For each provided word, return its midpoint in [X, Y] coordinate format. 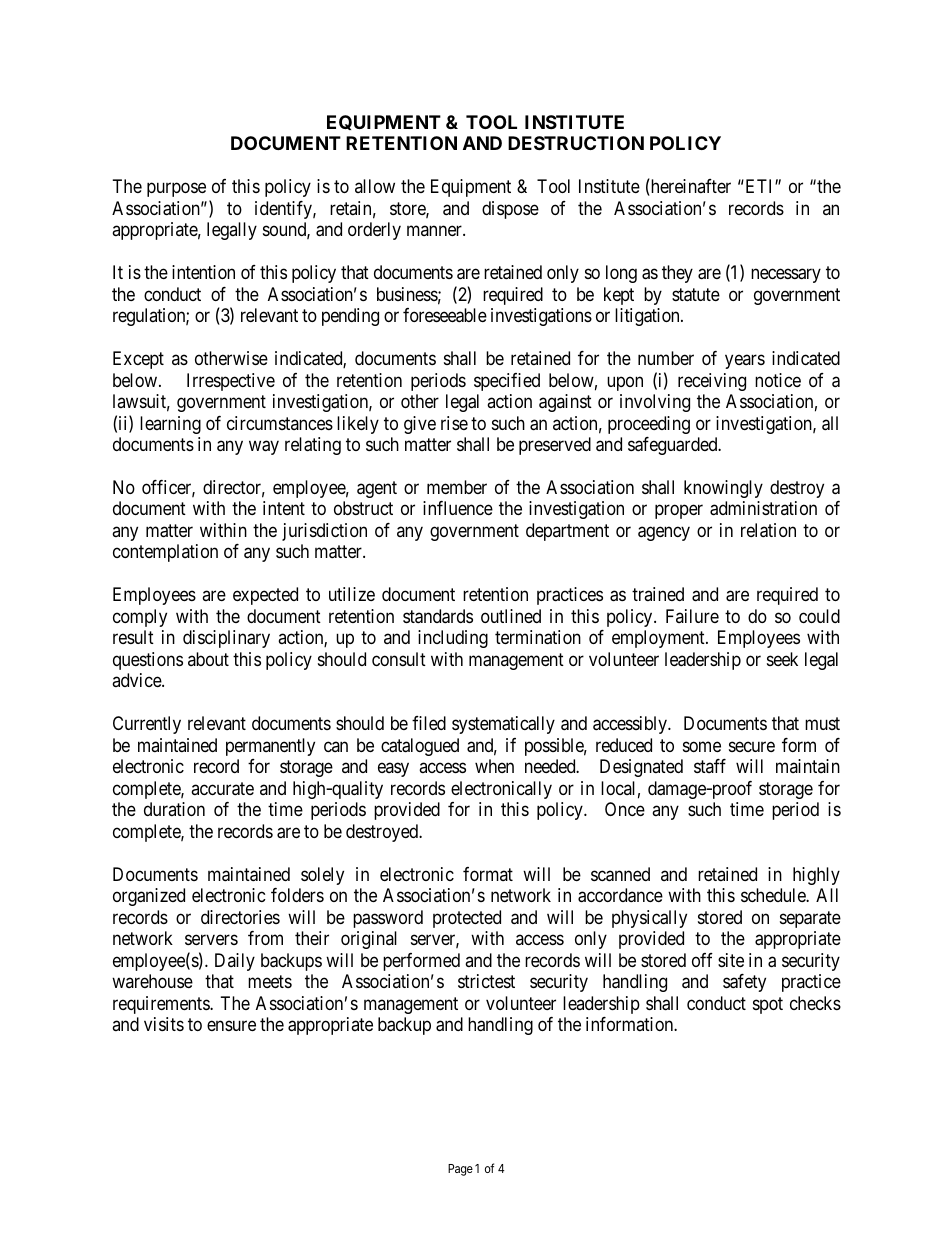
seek [782, 659]
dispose [510, 210]
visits [164, 1024]
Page [460, 1170]
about [208, 659]
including [453, 639]
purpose [176, 190]
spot [768, 1005]
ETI [759, 186]
